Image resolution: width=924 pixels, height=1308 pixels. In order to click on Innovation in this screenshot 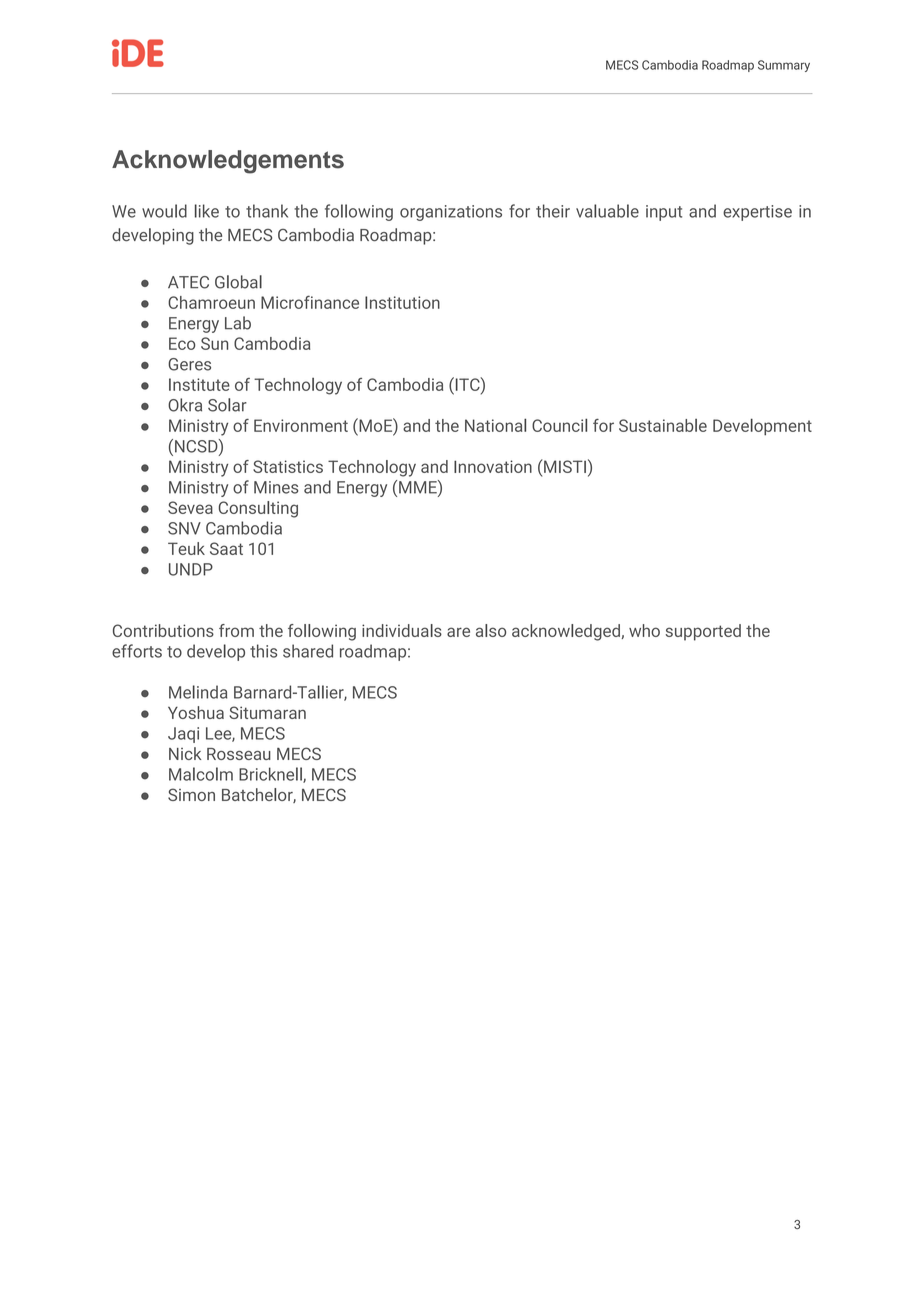, I will do `click(493, 466)`.
